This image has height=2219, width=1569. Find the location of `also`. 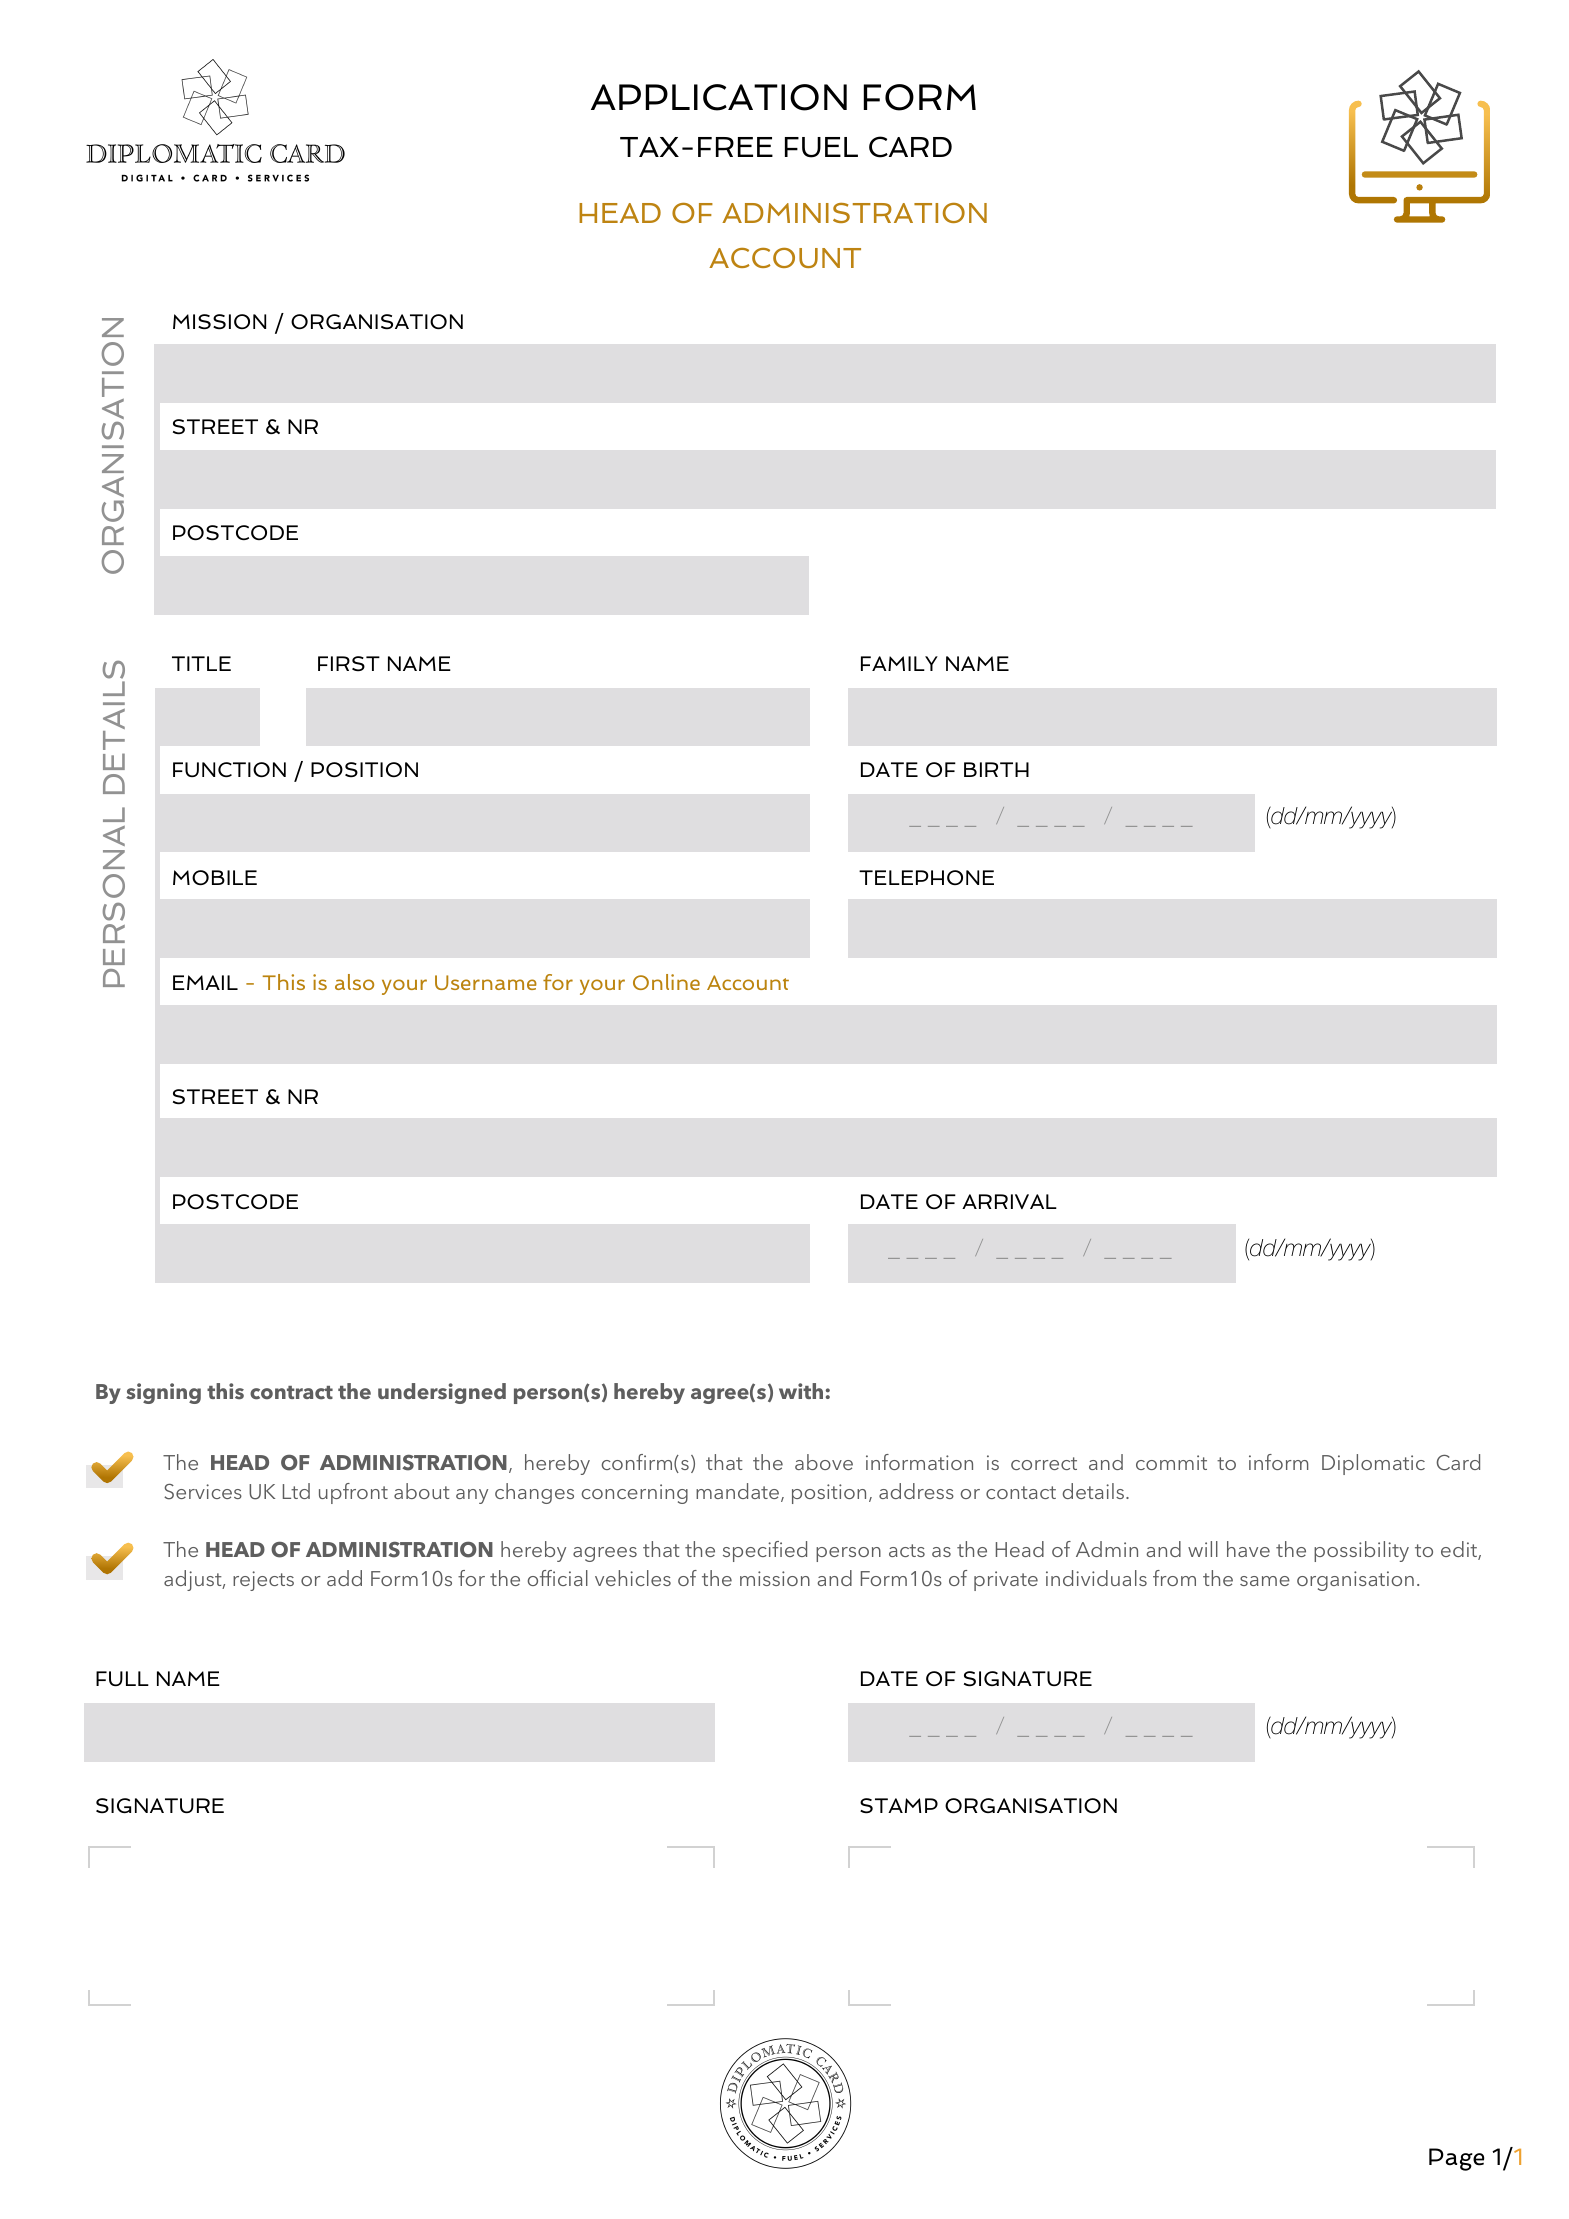

also is located at coordinates (354, 982).
